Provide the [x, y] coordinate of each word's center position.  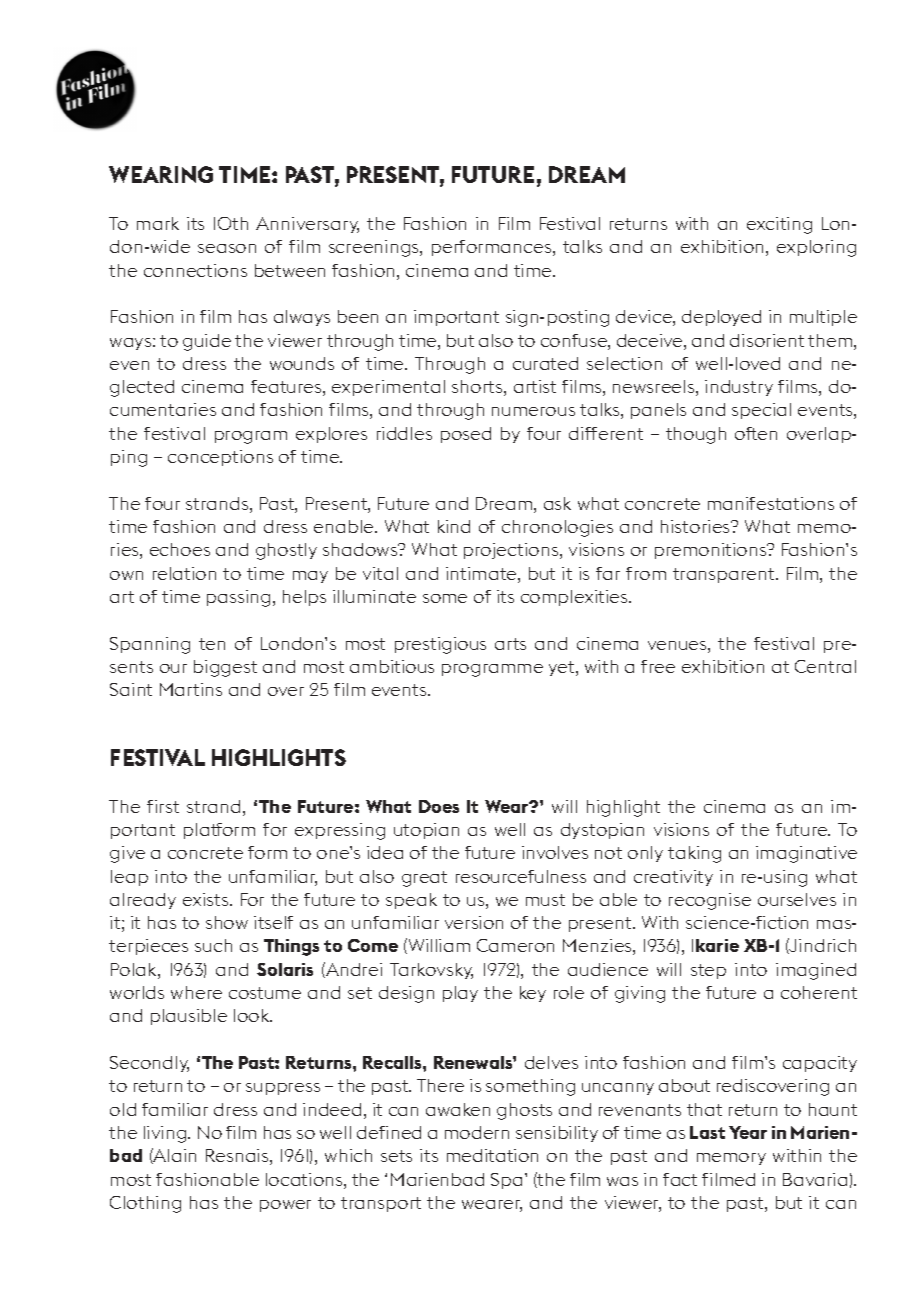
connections [195, 270]
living [166, 1134]
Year [748, 1132]
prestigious [440, 645]
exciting [779, 225]
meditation [492, 1155]
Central [825, 666]
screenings [375, 248]
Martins [191, 689]
